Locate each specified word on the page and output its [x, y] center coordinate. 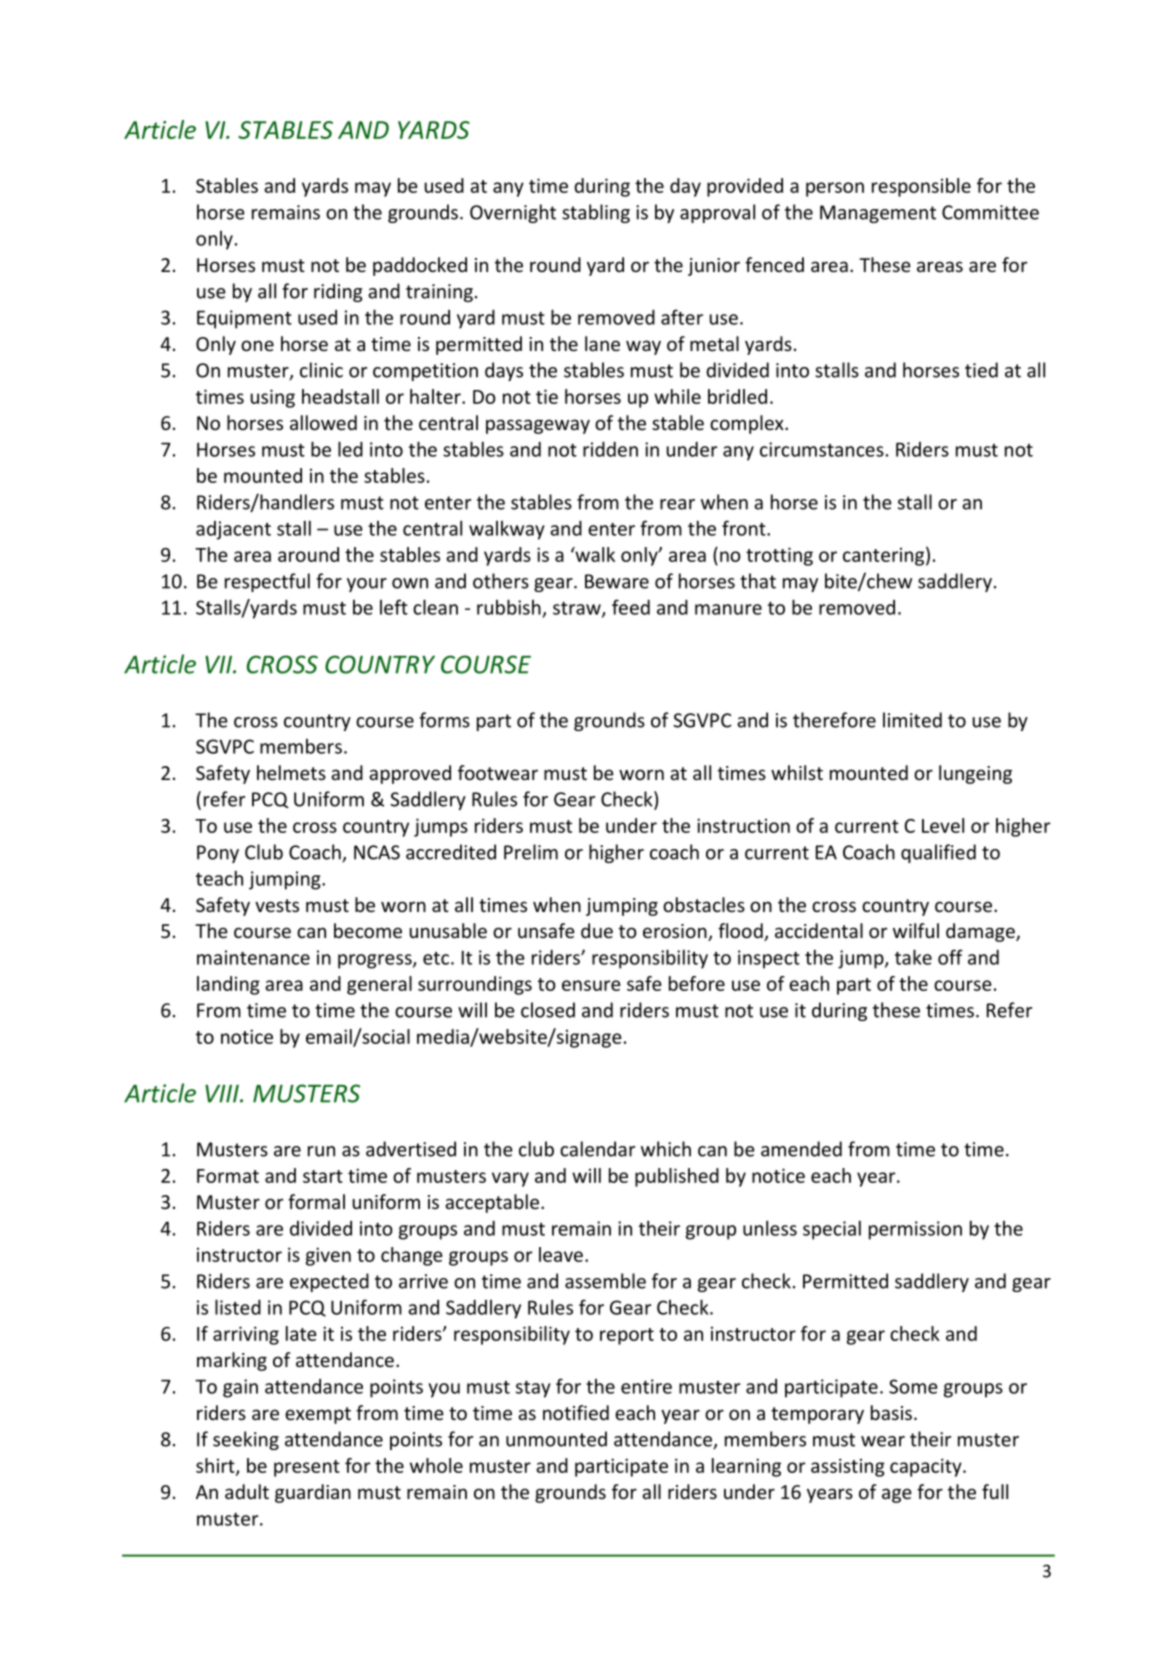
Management [878, 214]
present [307, 1468]
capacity [927, 1467]
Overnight [513, 213]
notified [576, 1412]
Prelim [531, 852]
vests [277, 905]
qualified [938, 853]
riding [338, 292]
